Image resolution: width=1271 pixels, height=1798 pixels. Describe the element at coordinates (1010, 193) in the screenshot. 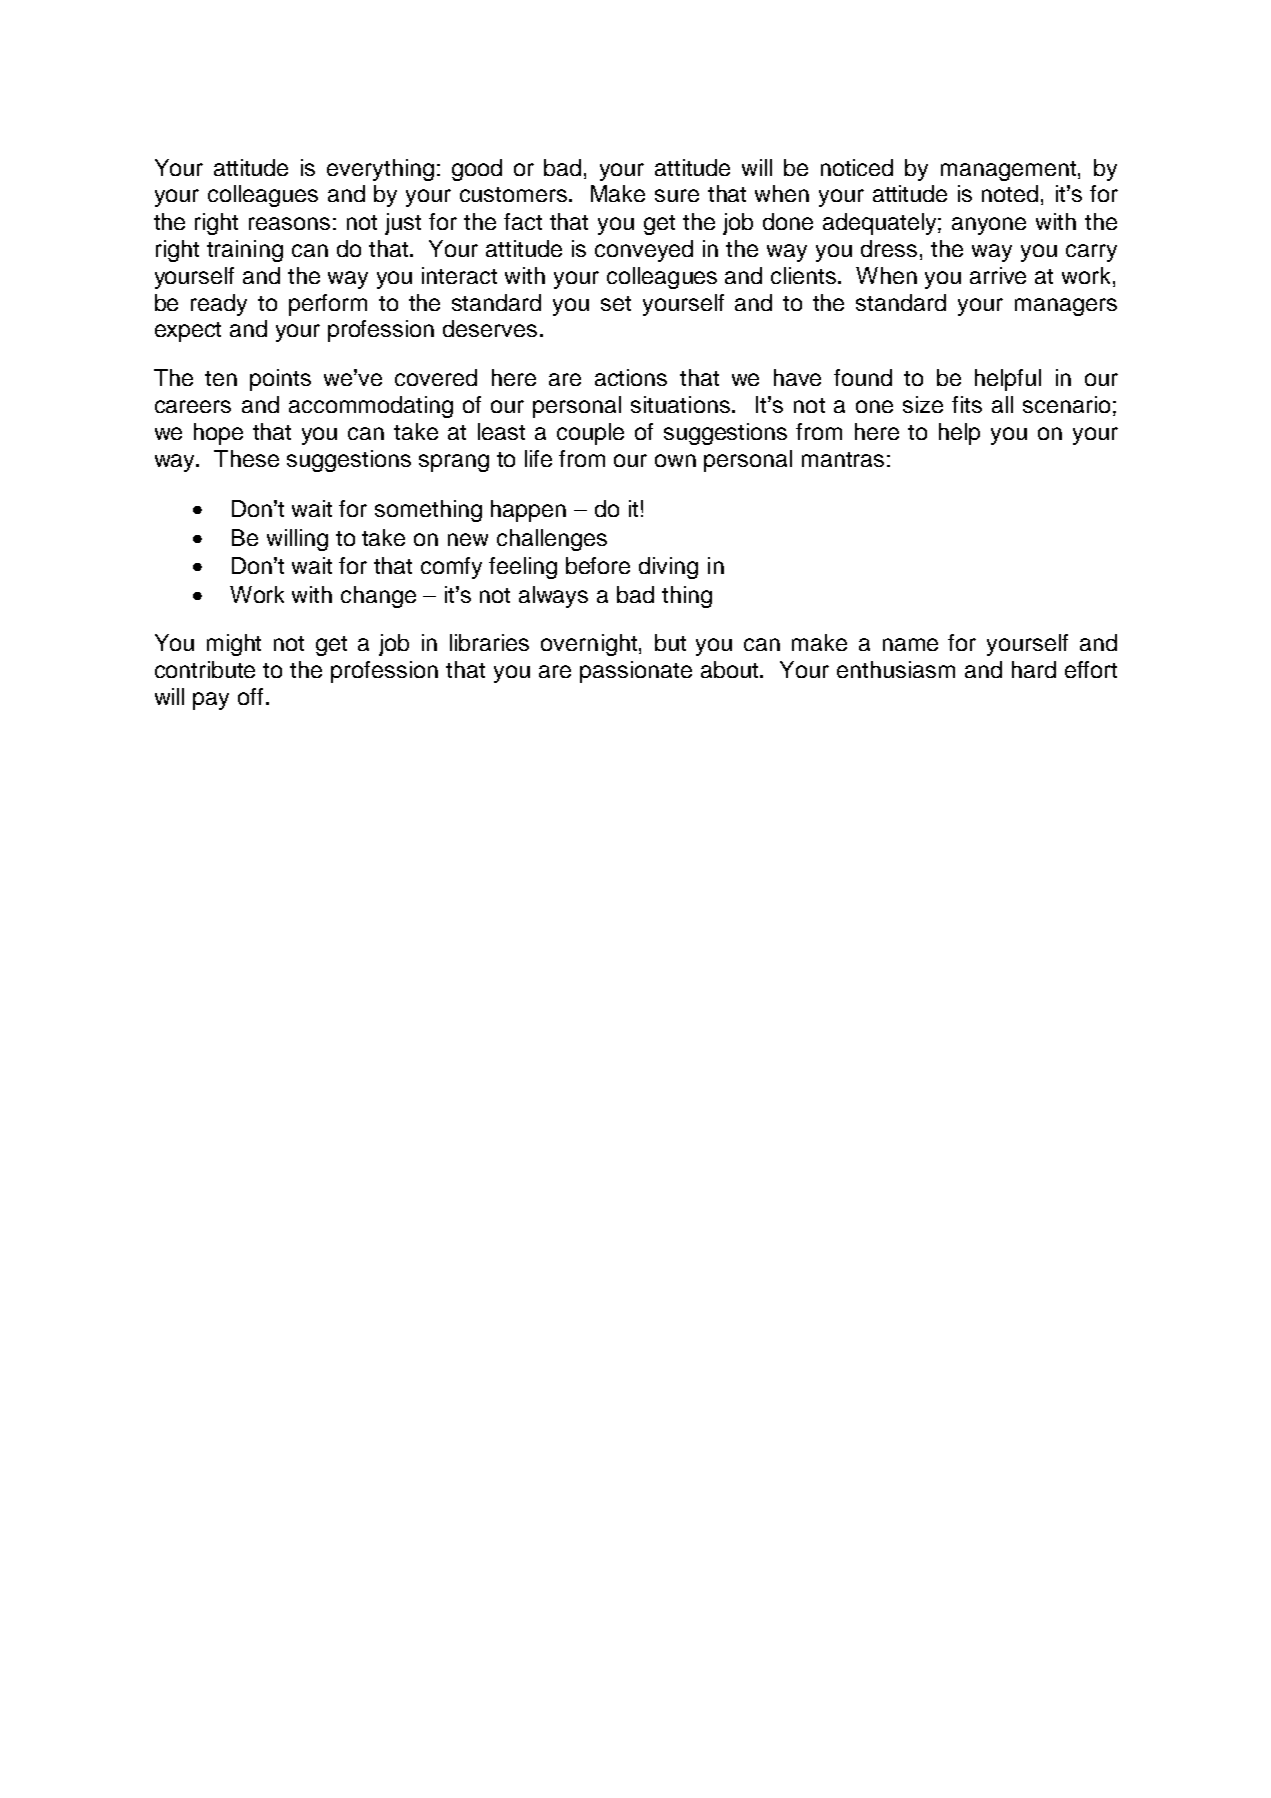

I see `noted` at that location.
